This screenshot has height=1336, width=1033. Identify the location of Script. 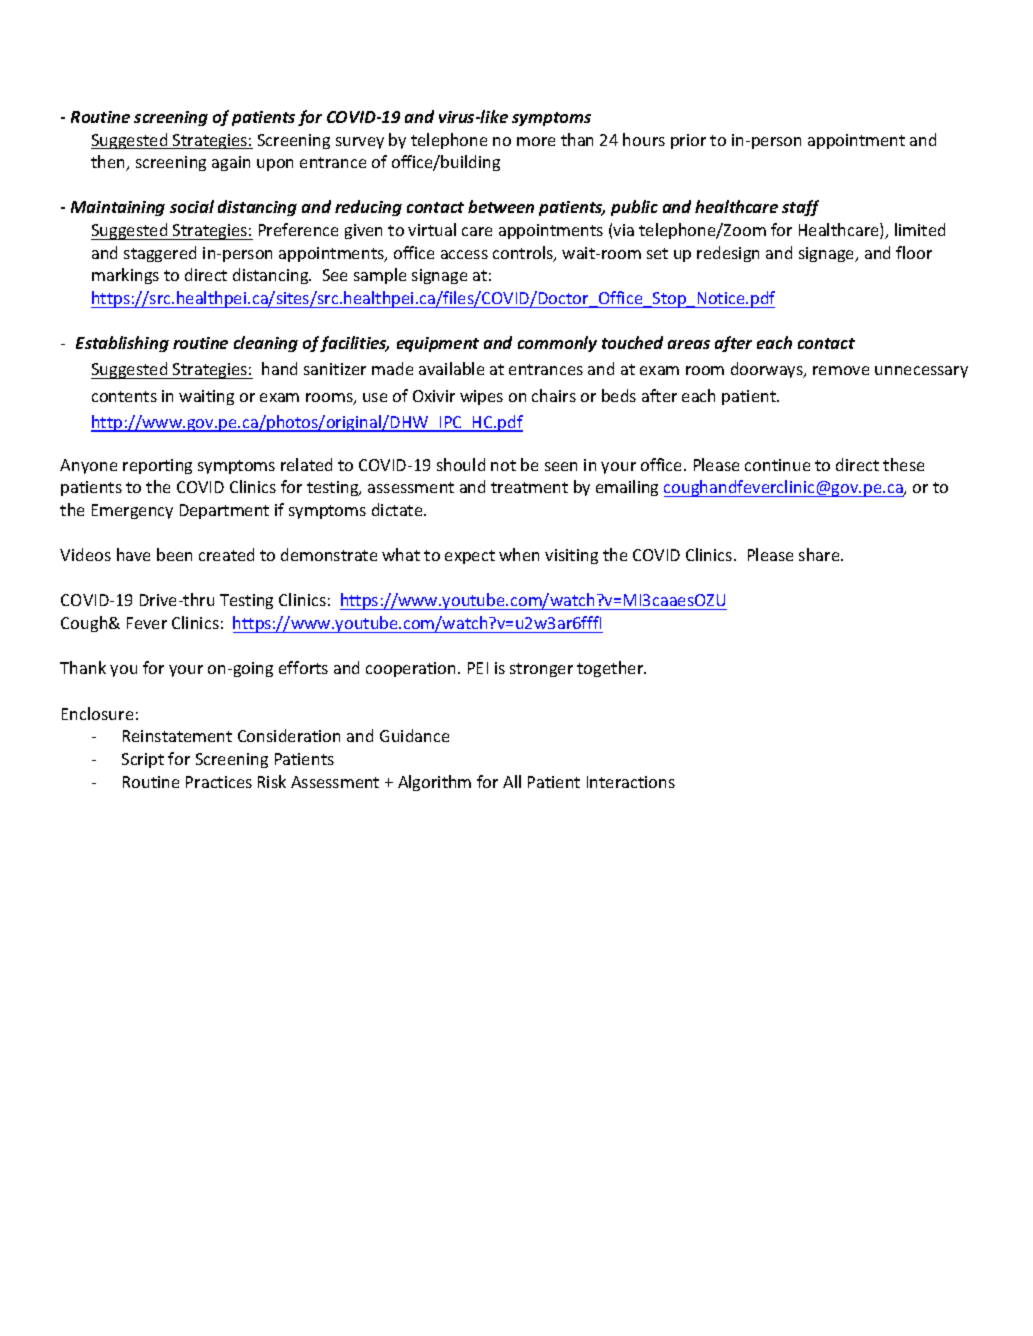
(143, 760).
